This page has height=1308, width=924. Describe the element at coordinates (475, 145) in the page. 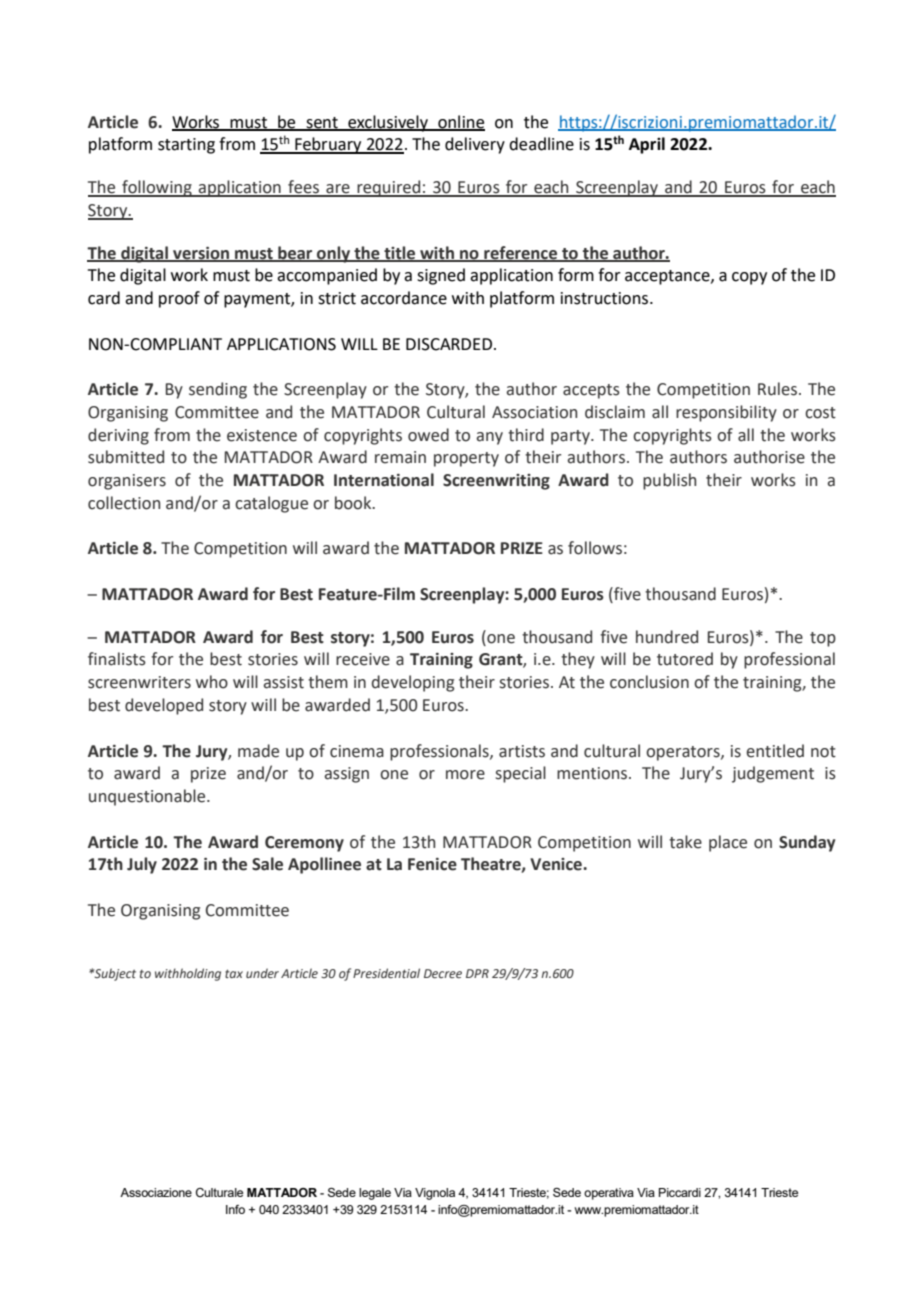

I see `delivery` at that location.
